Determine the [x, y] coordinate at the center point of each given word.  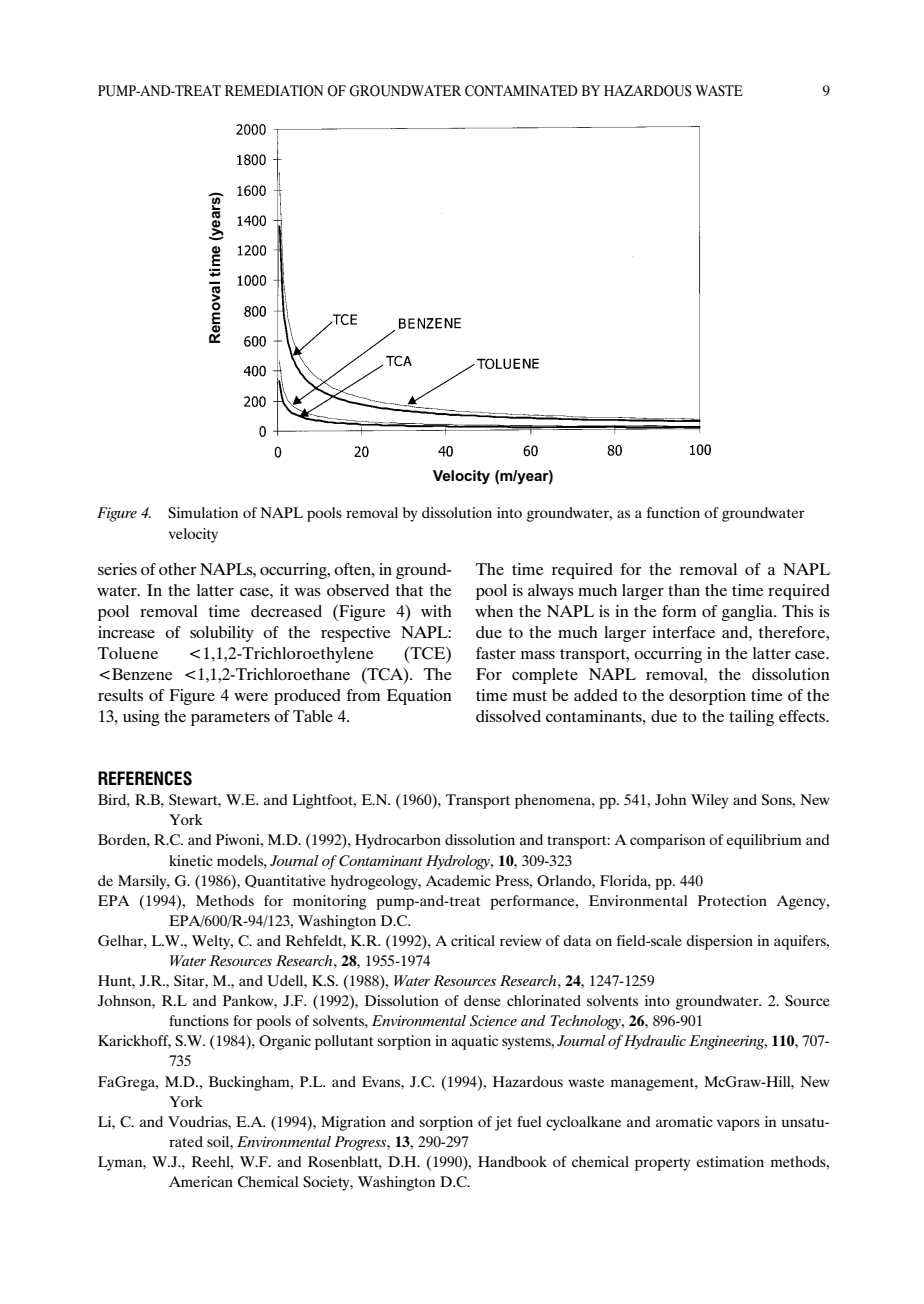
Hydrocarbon [398, 841]
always [551, 592]
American [201, 1181]
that [409, 590]
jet [503, 1123]
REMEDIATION [274, 91]
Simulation [203, 513]
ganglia [748, 613]
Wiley [709, 801]
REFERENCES [145, 778]
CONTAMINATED [521, 91]
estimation [730, 1161]
